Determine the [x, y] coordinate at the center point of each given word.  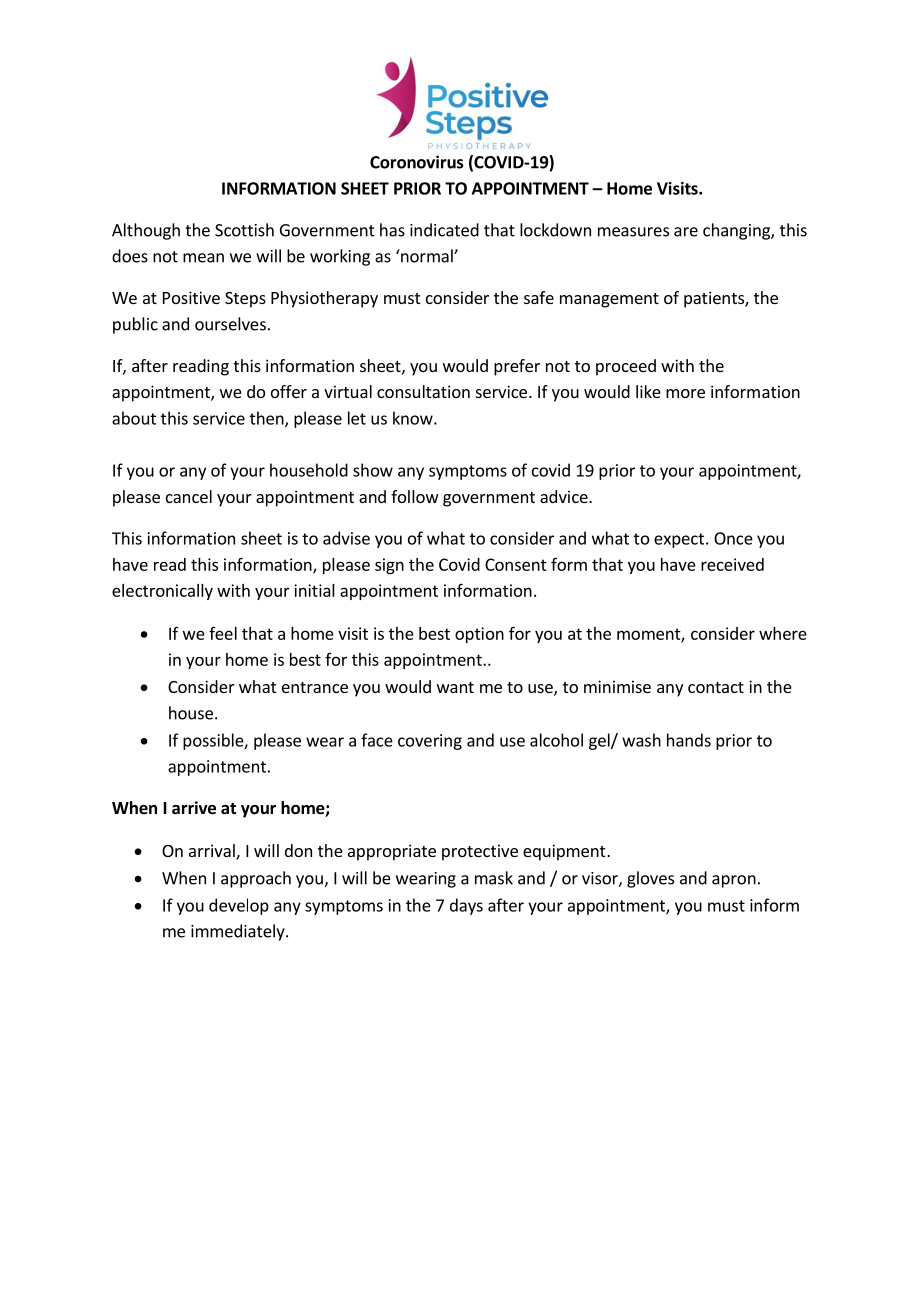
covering [430, 742]
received [732, 564]
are [686, 232]
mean [203, 258]
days [466, 906]
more [685, 393]
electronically [162, 592]
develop [239, 906]
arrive [194, 808]
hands [689, 740]
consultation [423, 391]
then [268, 419]
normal [427, 256]
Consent [516, 564]
